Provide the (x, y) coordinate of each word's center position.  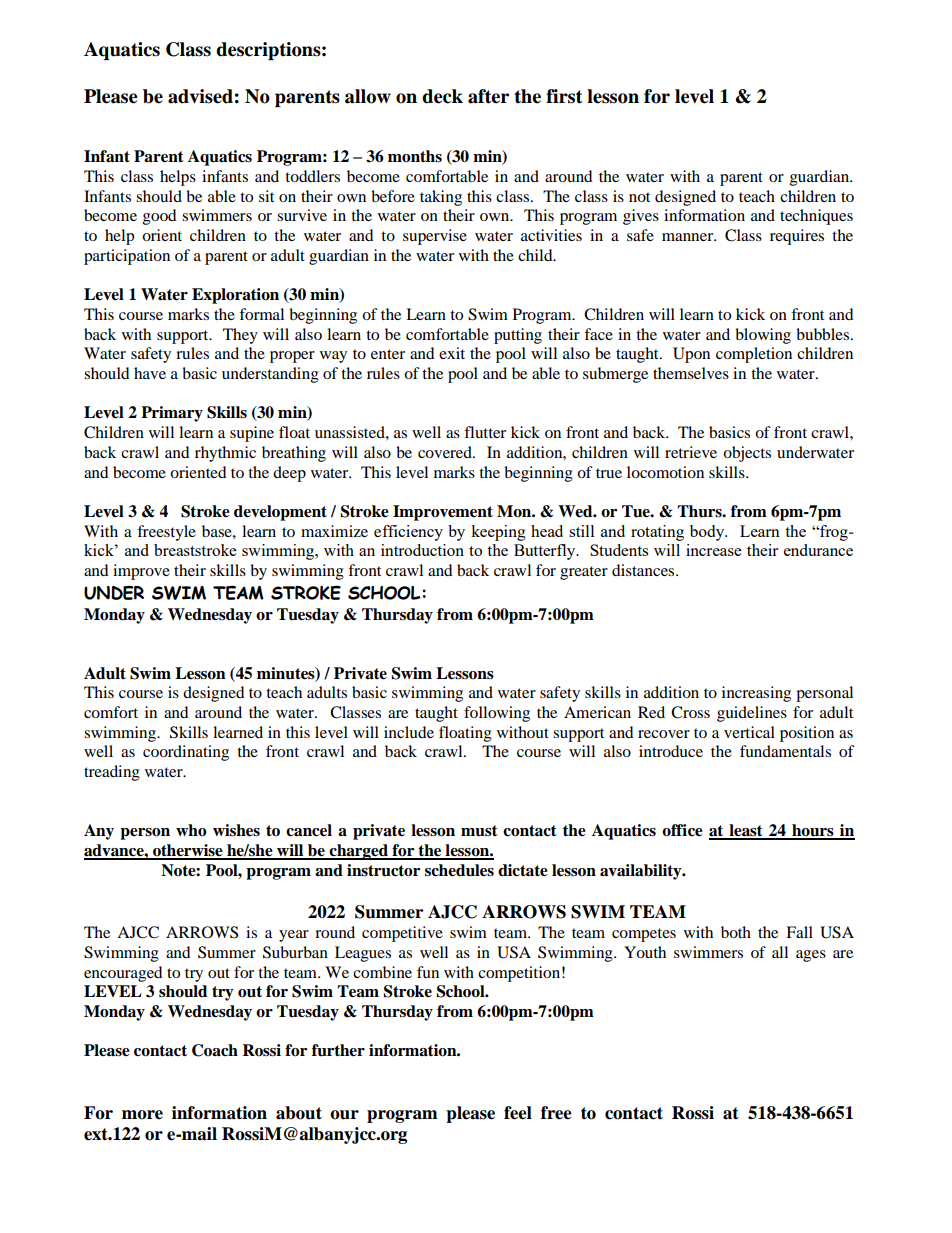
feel (518, 1113)
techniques (816, 217)
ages (811, 956)
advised (200, 96)
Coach (215, 1050)
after (488, 96)
